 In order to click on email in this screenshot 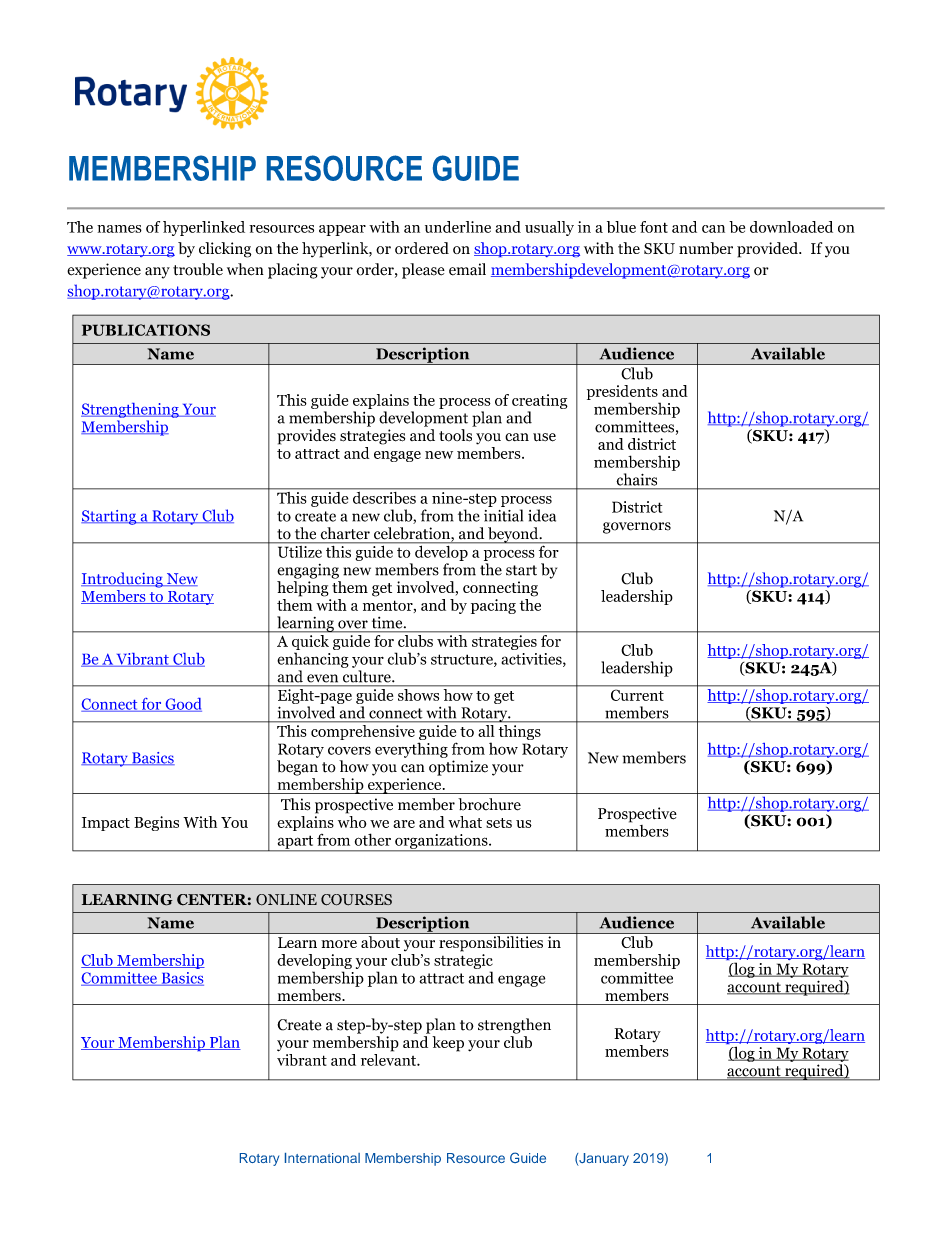, I will do `click(467, 269)`.
